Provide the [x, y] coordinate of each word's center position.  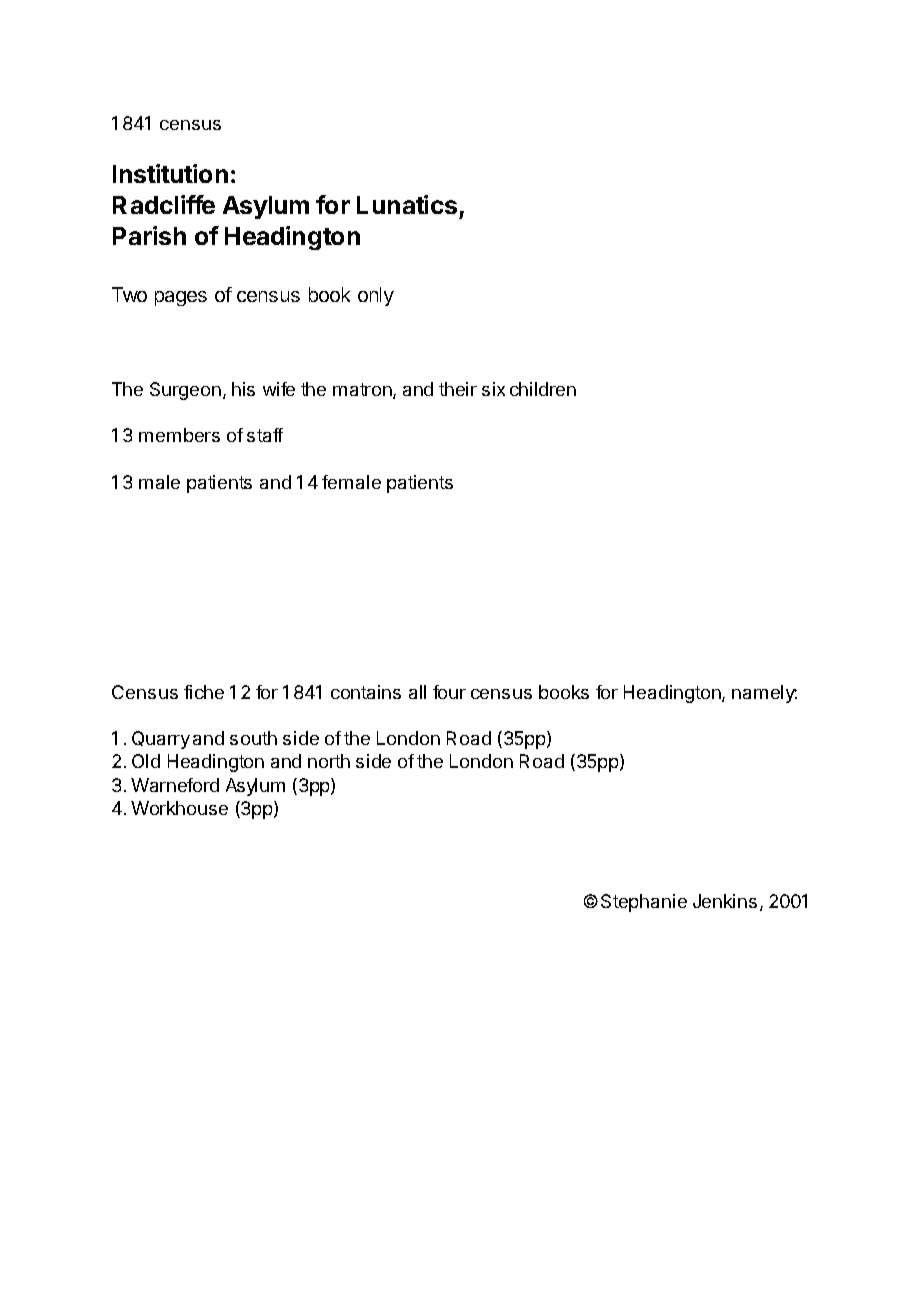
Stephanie [644, 903]
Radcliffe [164, 204]
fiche [204, 692]
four [449, 692]
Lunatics [407, 204]
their [458, 389]
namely [764, 694]
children [543, 389]
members [179, 435]
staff [265, 435]
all [417, 692]
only [376, 296]
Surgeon [185, 391]
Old [146, 761]
